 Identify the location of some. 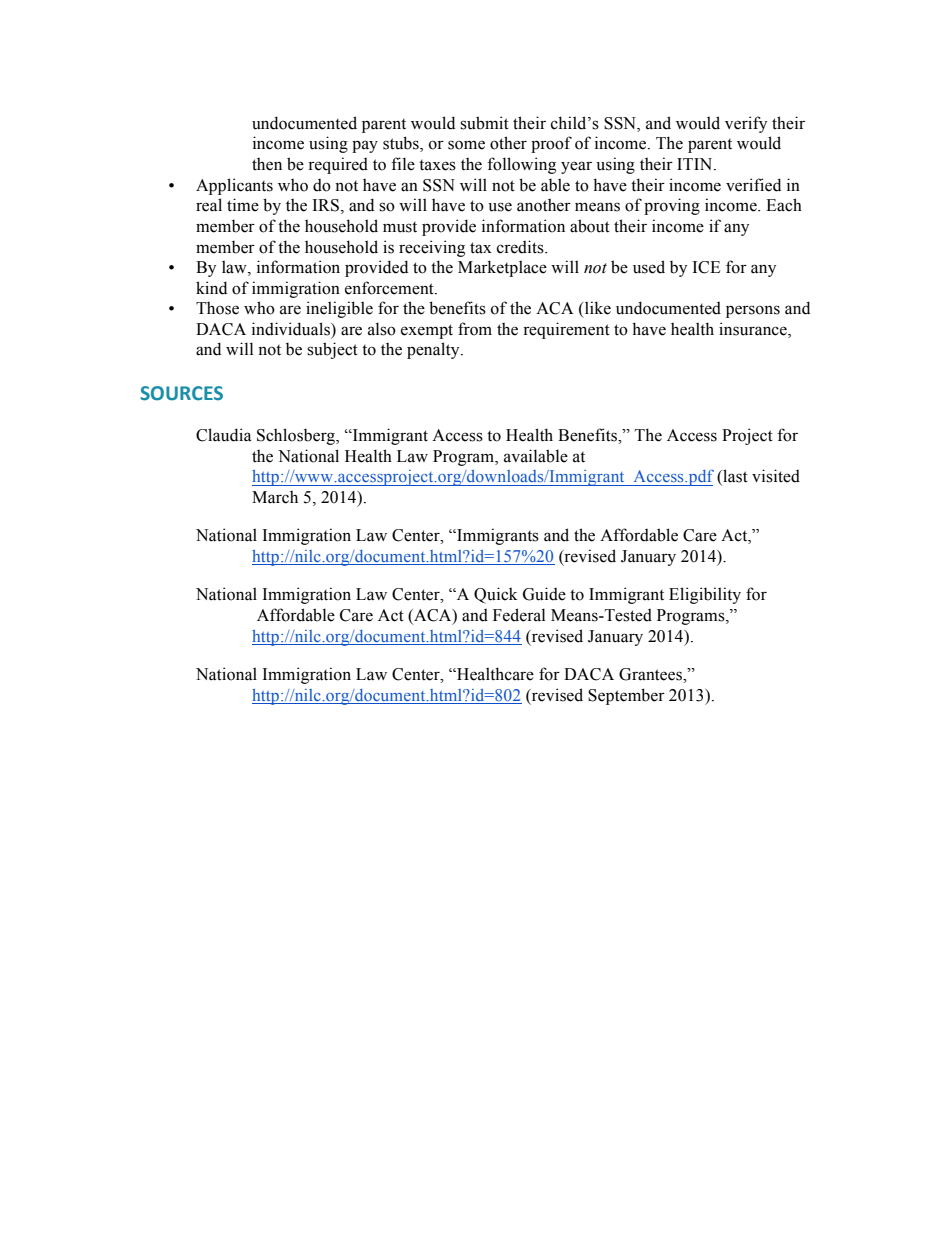
(466, 145).
